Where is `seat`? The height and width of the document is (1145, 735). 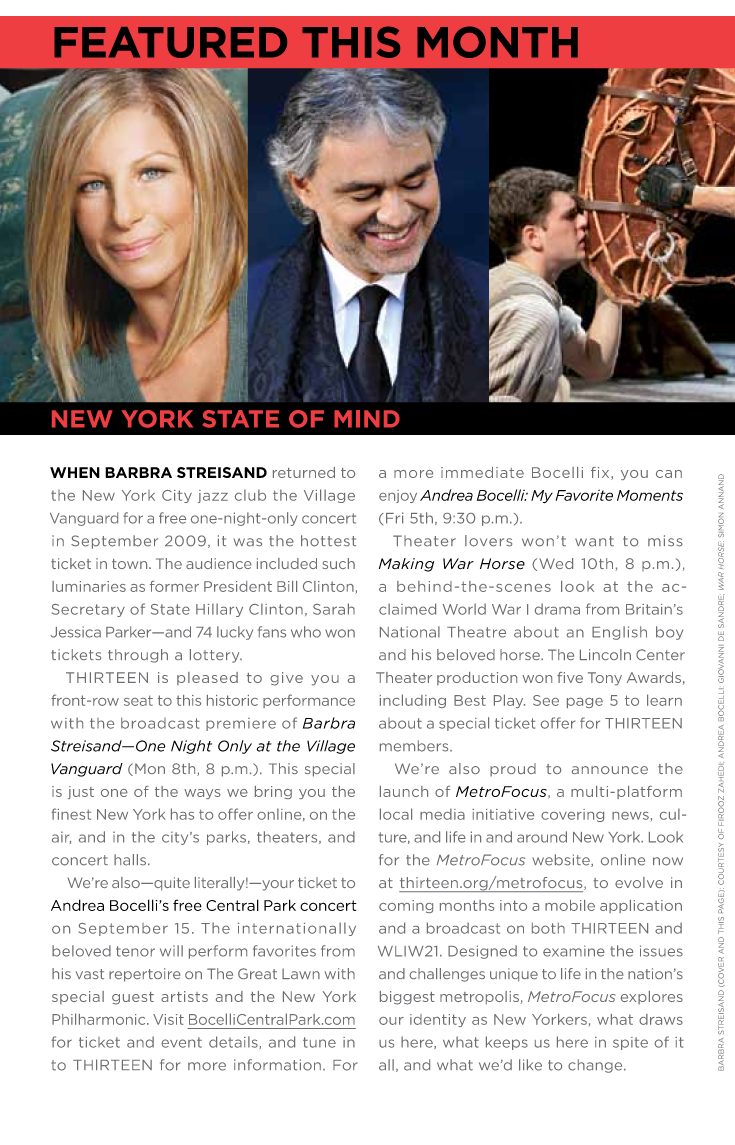
seat is located at coordinates (138, 700).
